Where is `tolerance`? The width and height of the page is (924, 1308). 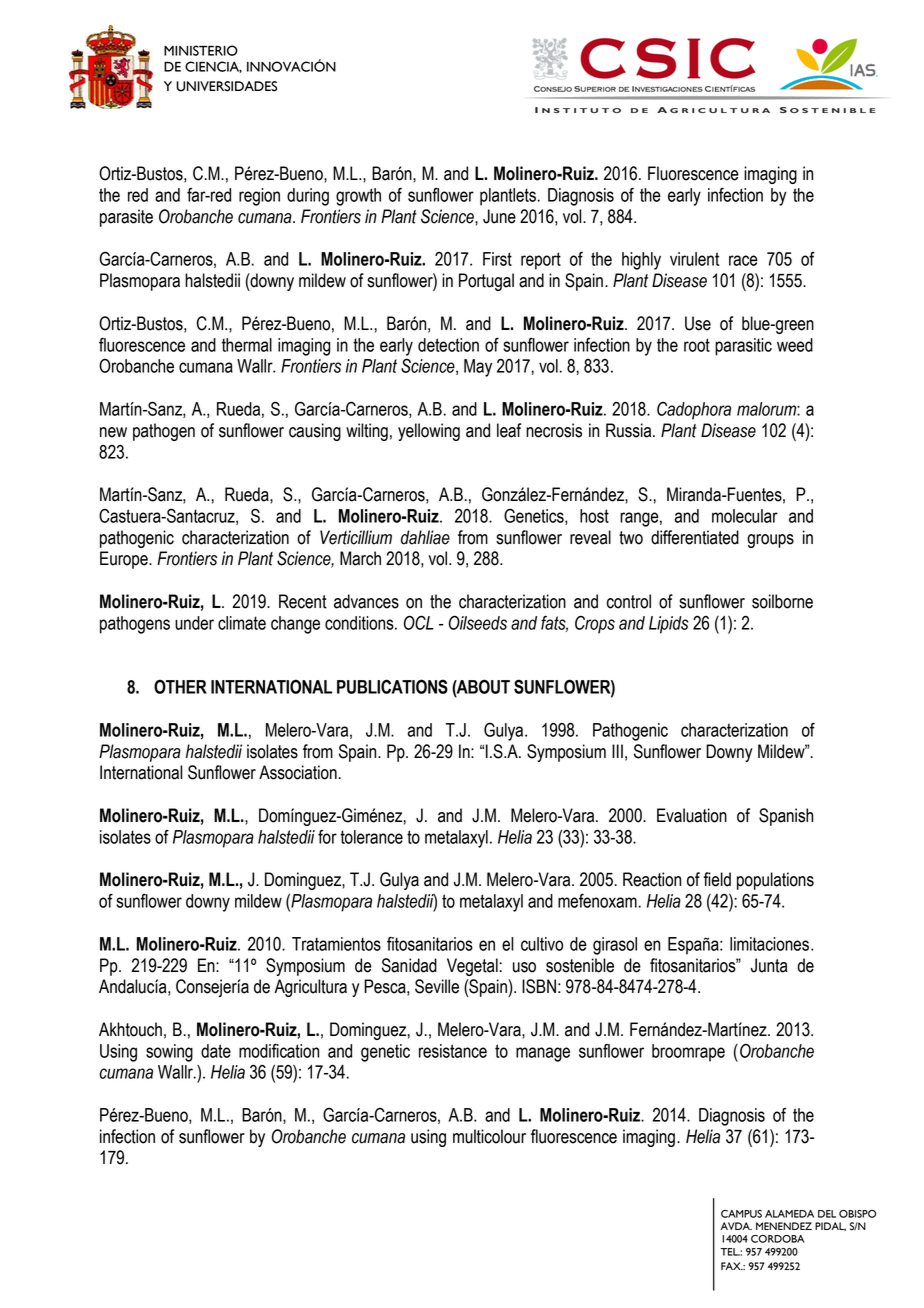 tolerance is located at coordinates (371, 837).
